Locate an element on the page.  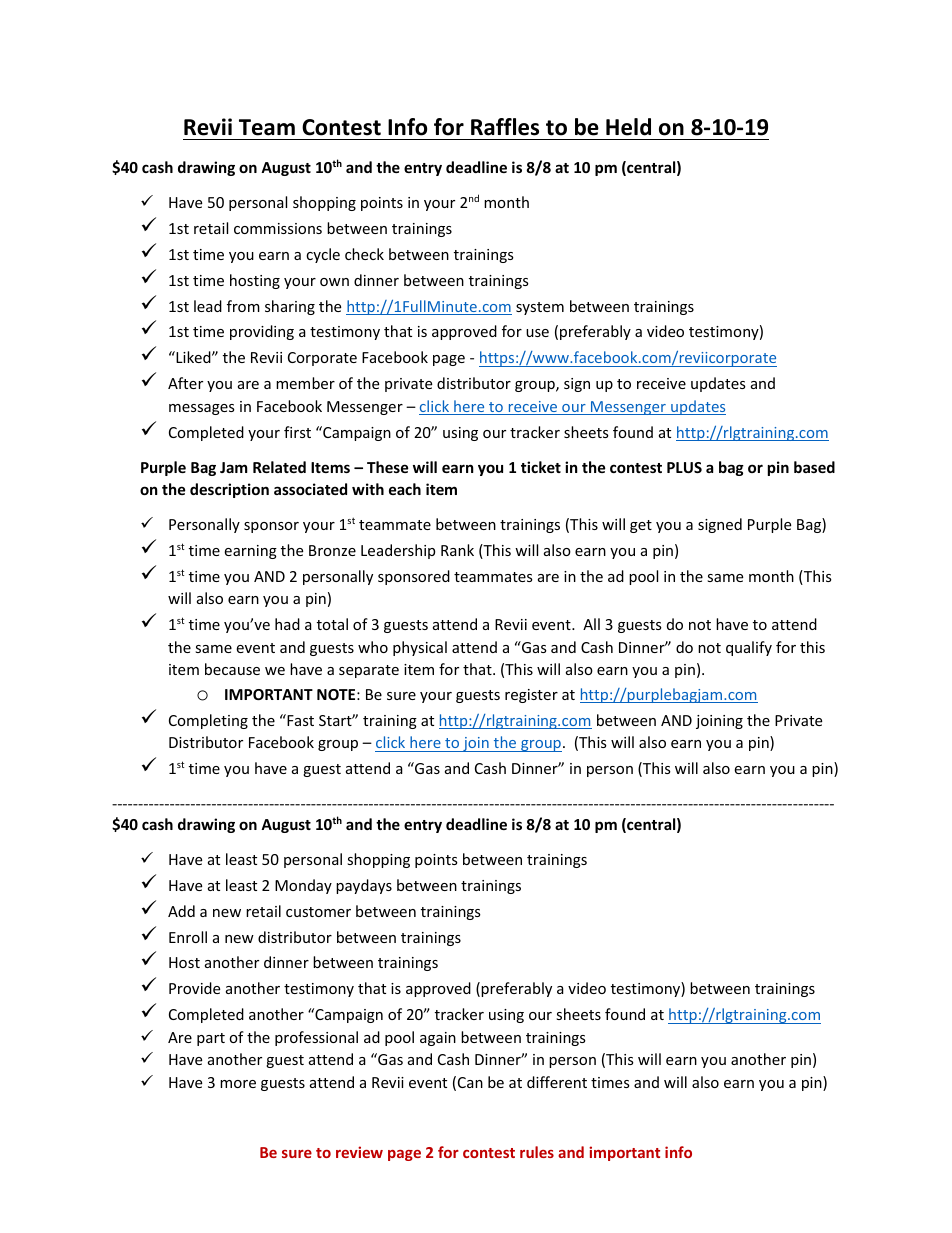
had is located at coordinates (287, 624).
